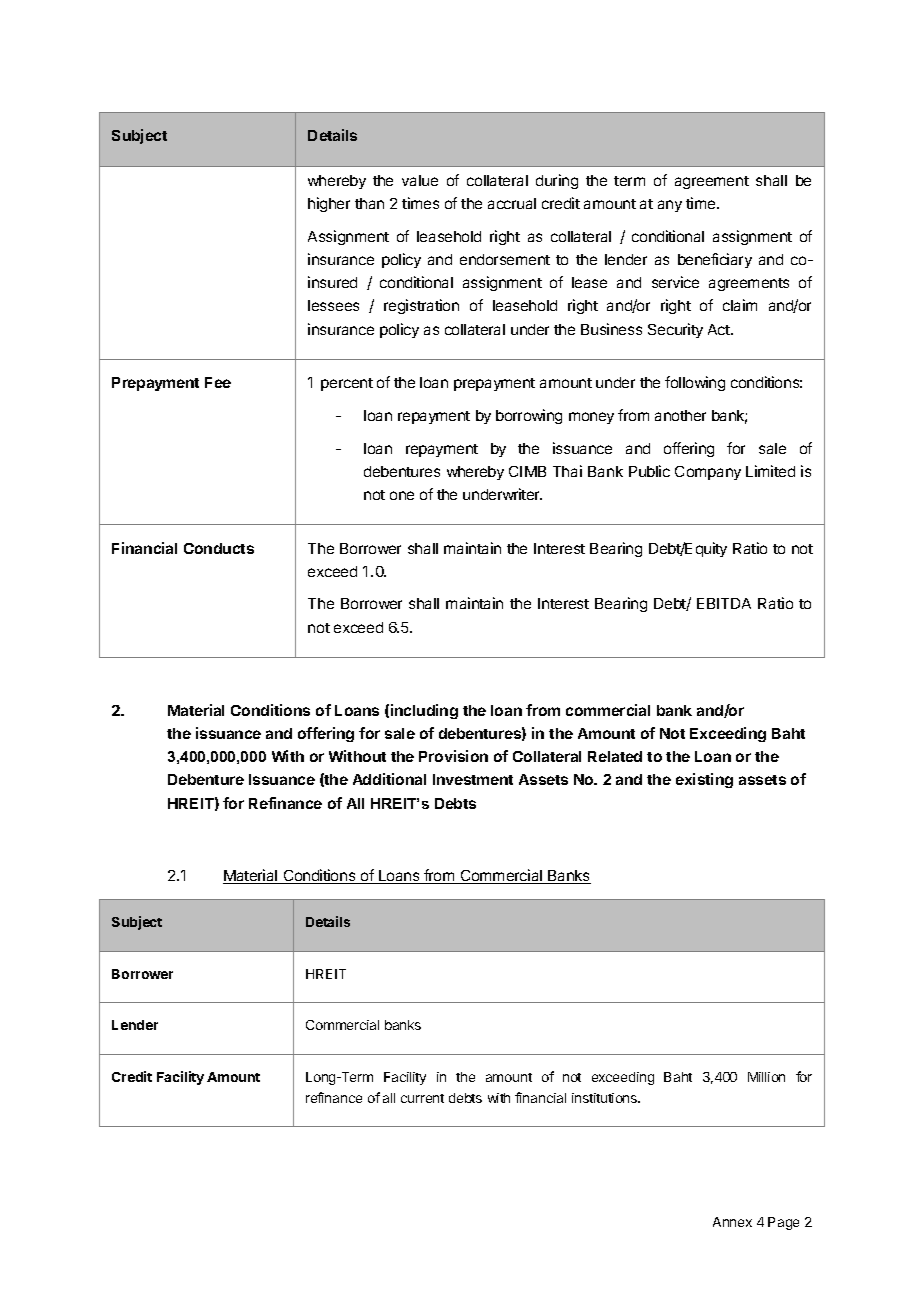 This document has height=1307, width=924. Describe the element at coordinates (329, 204) in the document. I see `higher` at that location.
